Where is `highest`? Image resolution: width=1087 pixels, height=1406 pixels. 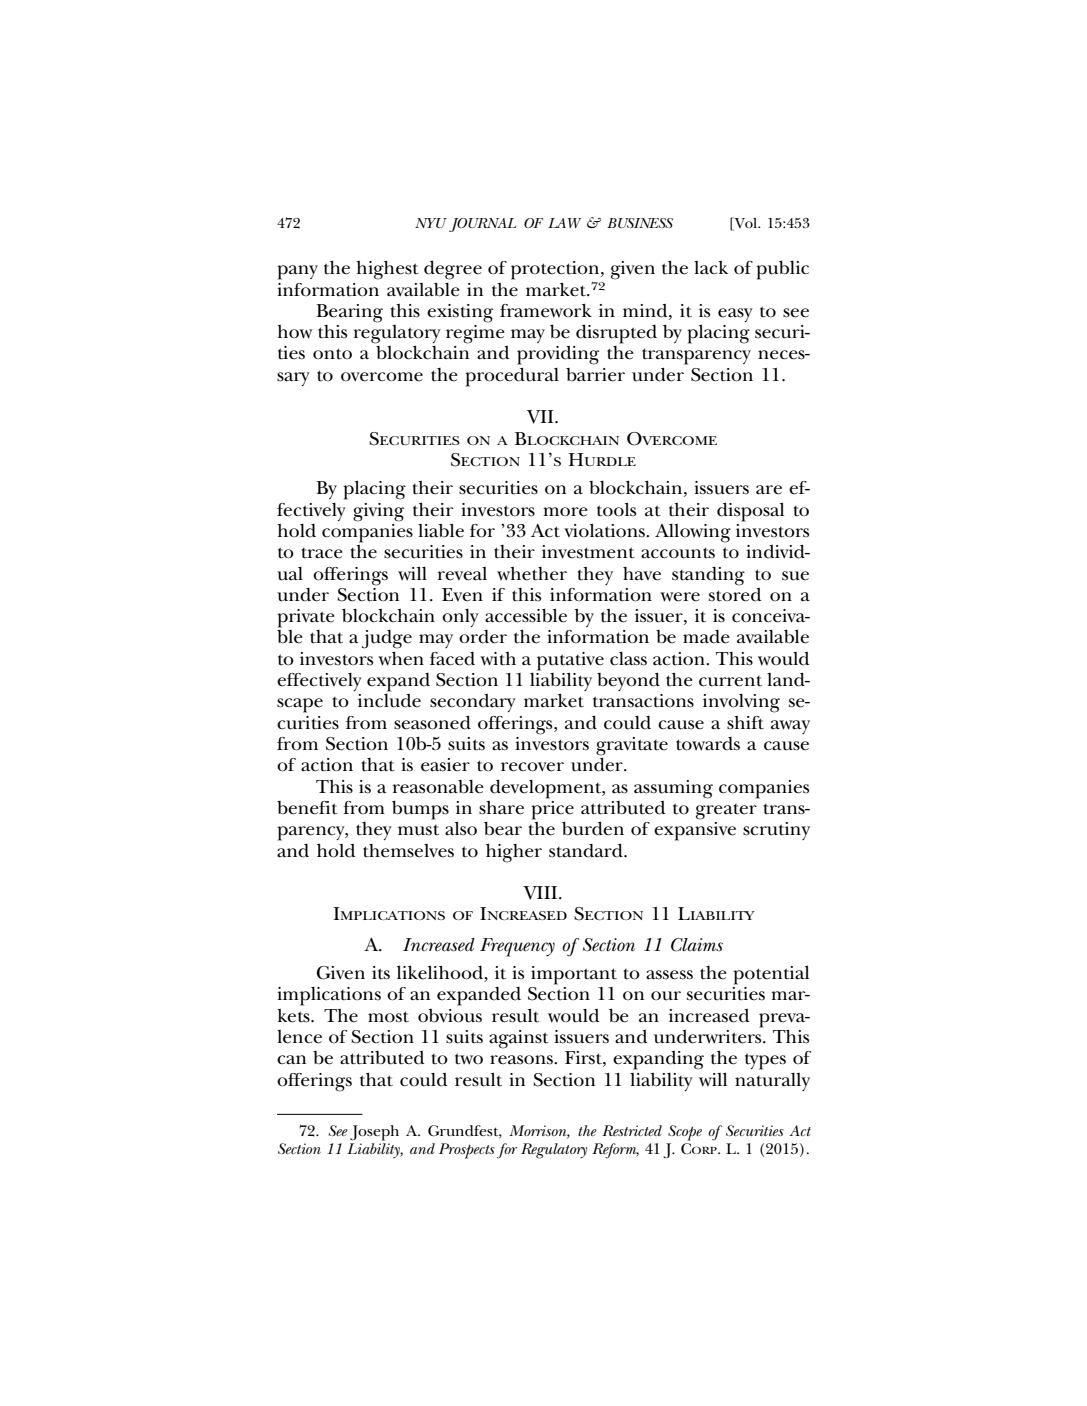 highest is located at coordinates (387, 270).
